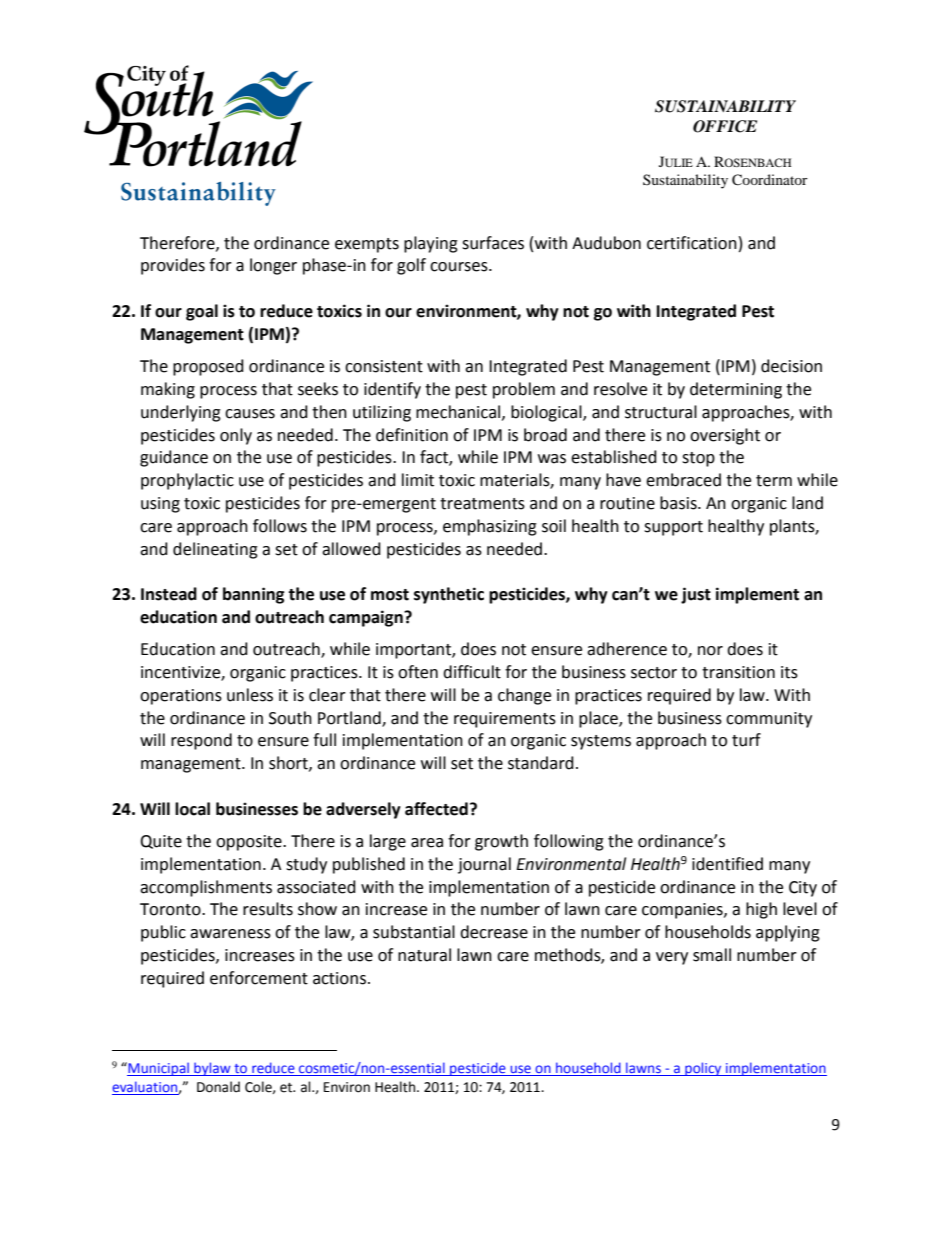 This screenshot has height=1233, width=952. What do you see at coordinates (725, 126) in the screenshot?
I see `OFFICE` at bounding box center [725, 126].
